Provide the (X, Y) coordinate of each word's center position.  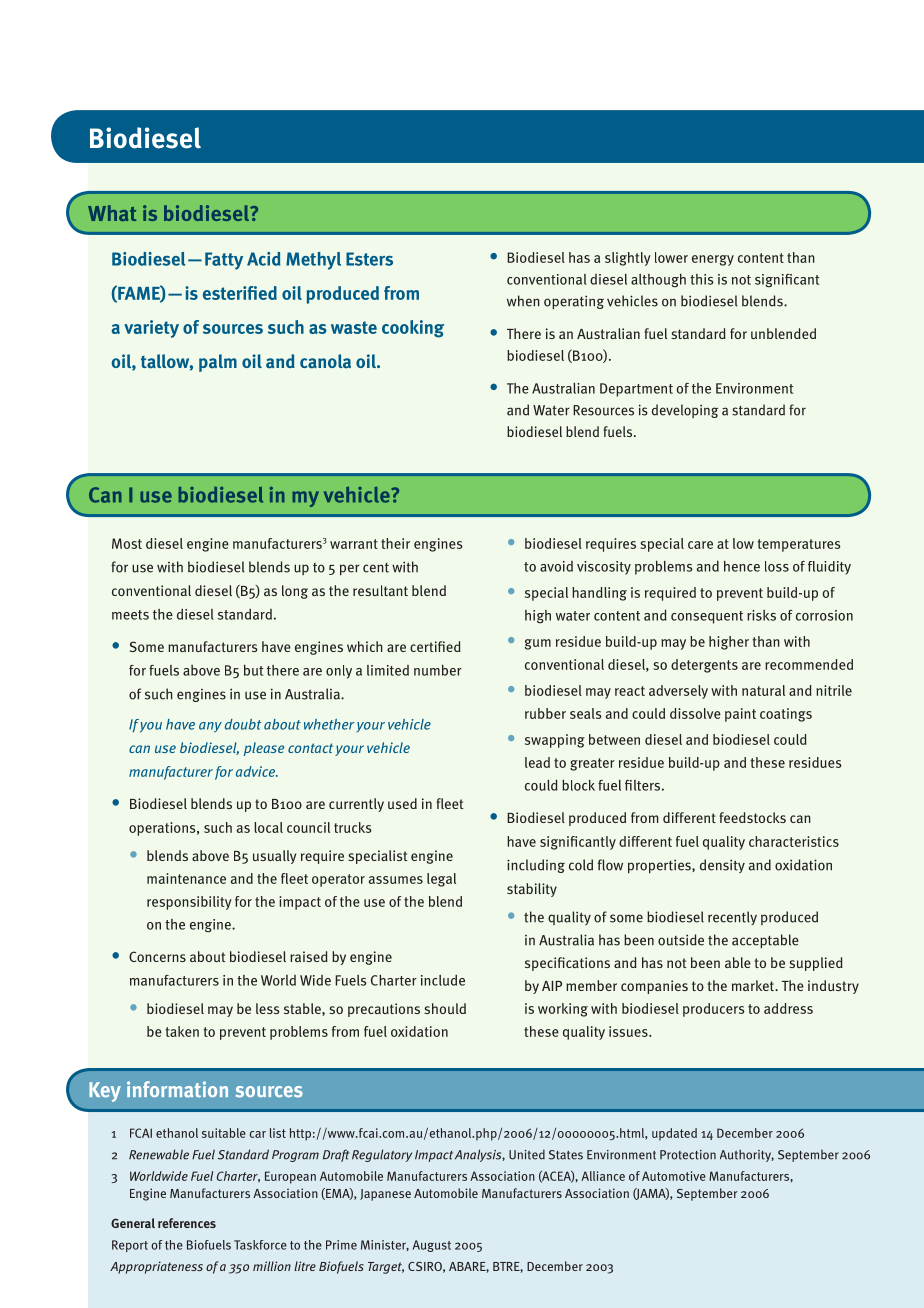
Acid (264, 259)
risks (761, 615)
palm (218, 363)
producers (714, 1010)
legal (441, 880)
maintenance (186, 878)
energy (713, 260)
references (187, 1223)
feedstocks (752, 817)
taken (182, 1031)
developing (685, 411)
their (395, 543)
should (445, 1008)
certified (435, 646)
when (523, 301)
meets (130, 615)
